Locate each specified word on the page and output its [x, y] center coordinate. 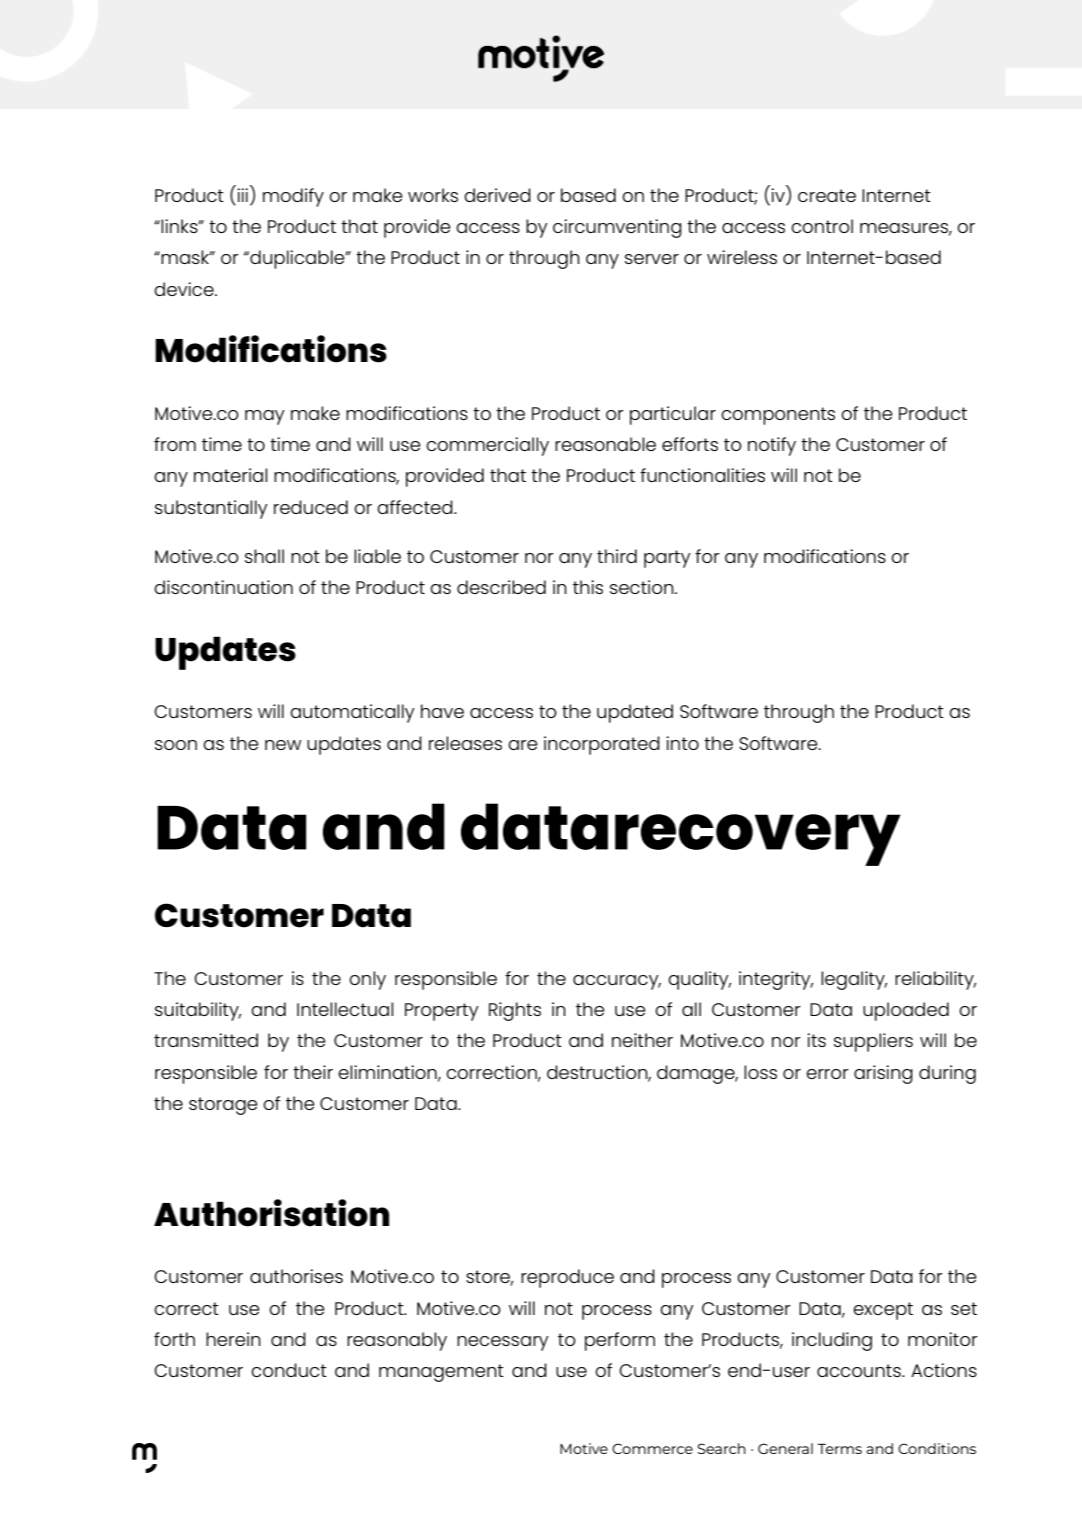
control [822, 226]
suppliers [873, 1042]
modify [293, 197]
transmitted [206, 1040]
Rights [515, 1011]
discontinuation [223, 587]
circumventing [617, 228]
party [667, 559]
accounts [860, 1370]
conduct [289, 1370]
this [588, 587]
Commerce [652, 1448]
